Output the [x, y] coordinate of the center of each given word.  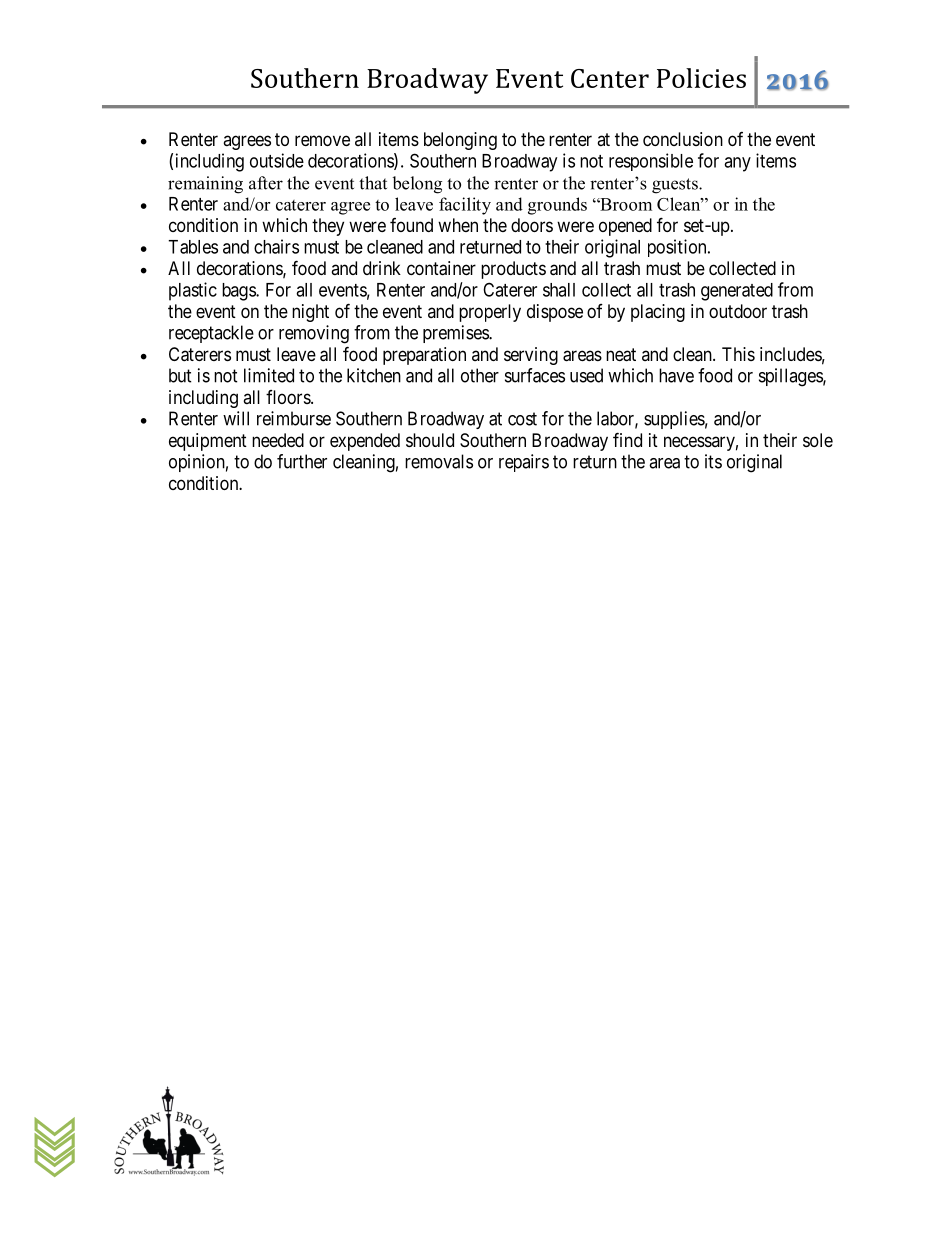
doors [532, 225]
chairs [276, 246]
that [373, 183]
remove [322, 140]
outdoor [738, 311]
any [737, 164]
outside [277, 160]
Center [610, 78]
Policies [701, 78]
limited [269, 375]
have [676, 375]
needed [278, 440]
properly [490, 313]
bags [239, 292]
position [678, 248]
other [480, 375]
